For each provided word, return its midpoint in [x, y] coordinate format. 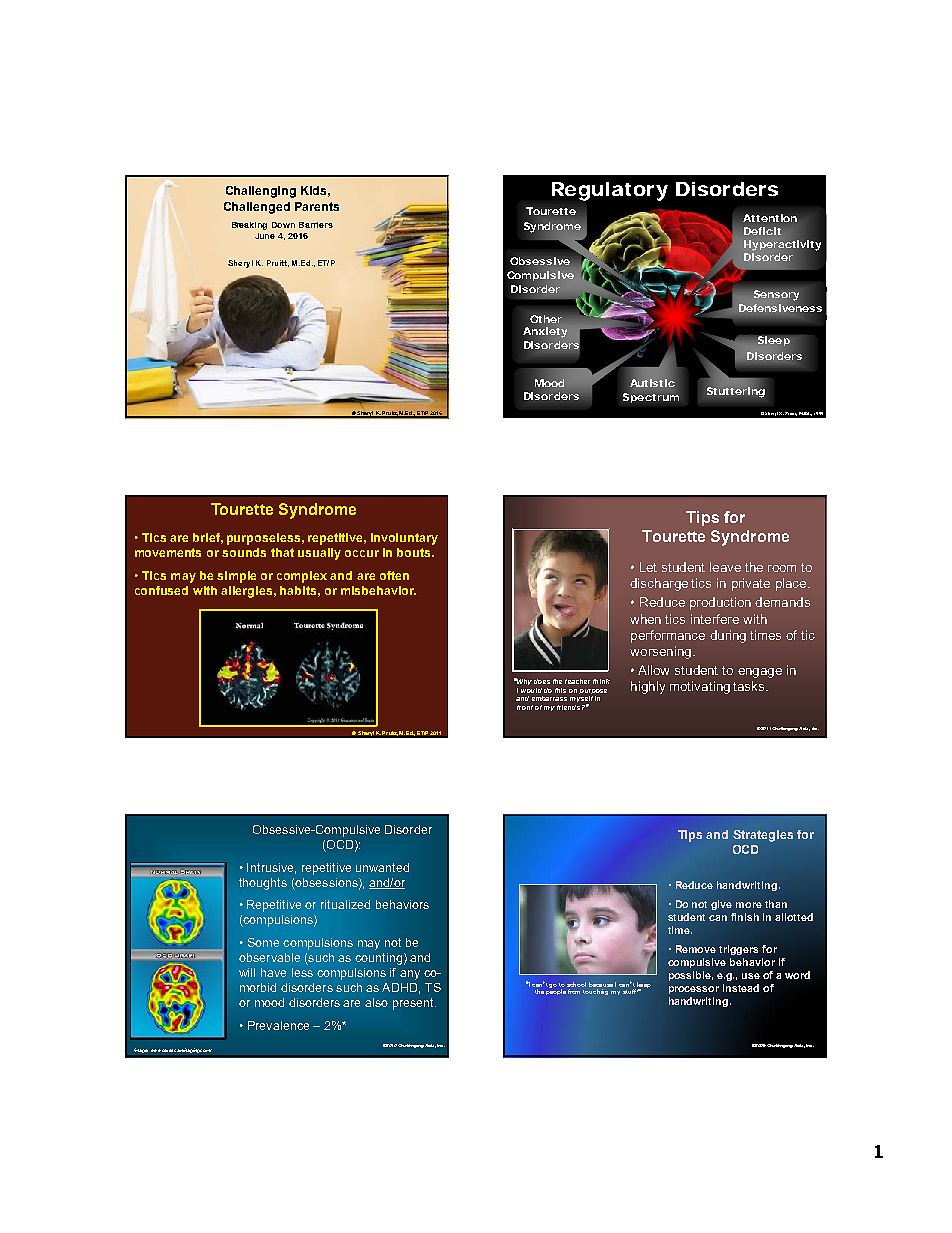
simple [236, 577]
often [394, 575]
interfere [715, 619]
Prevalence [278, 1025]
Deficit [762, 231]
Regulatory [610, 191]
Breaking [249, 226]
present [414, 1004]
